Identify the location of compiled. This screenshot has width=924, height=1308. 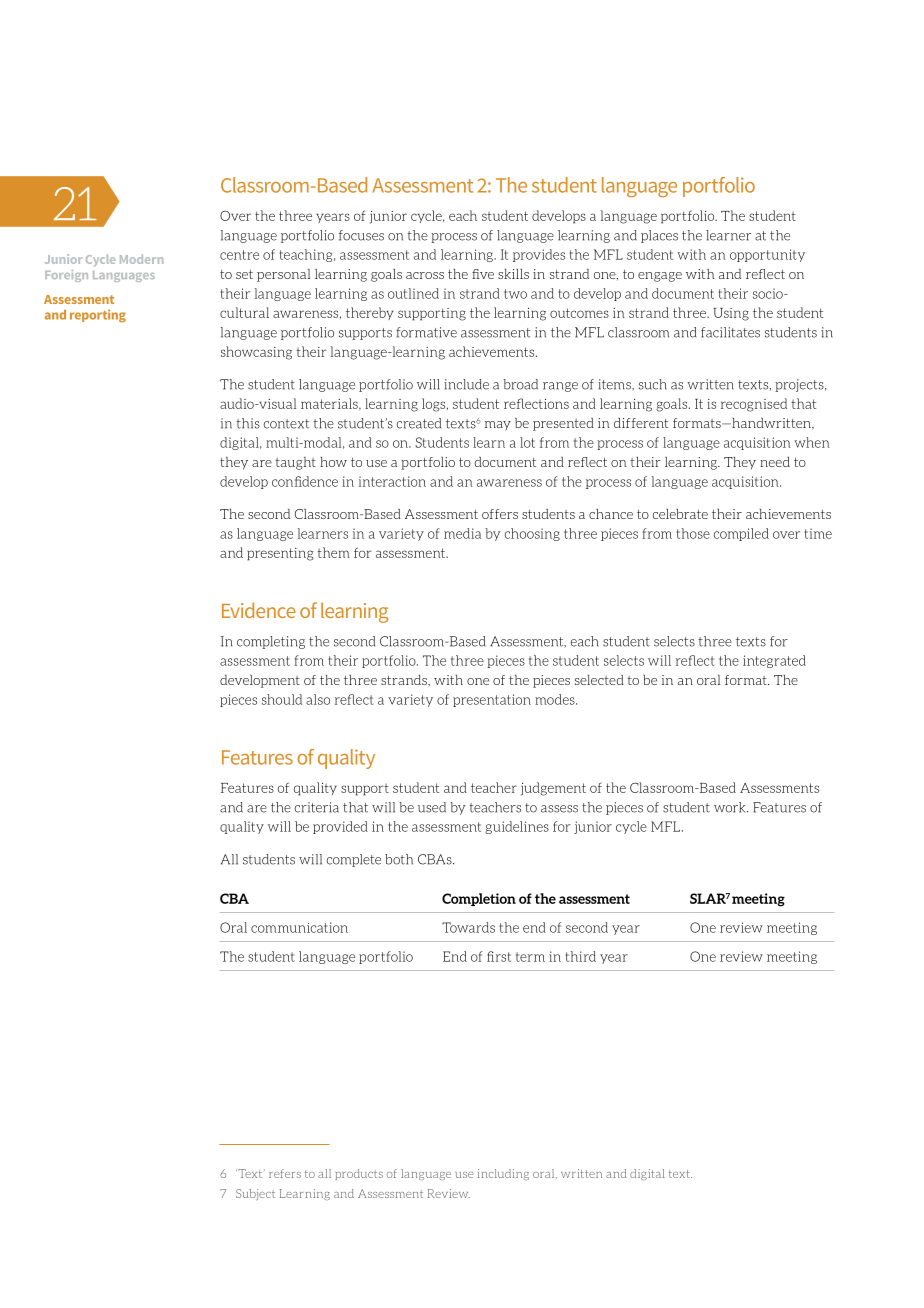
(741, 534).
